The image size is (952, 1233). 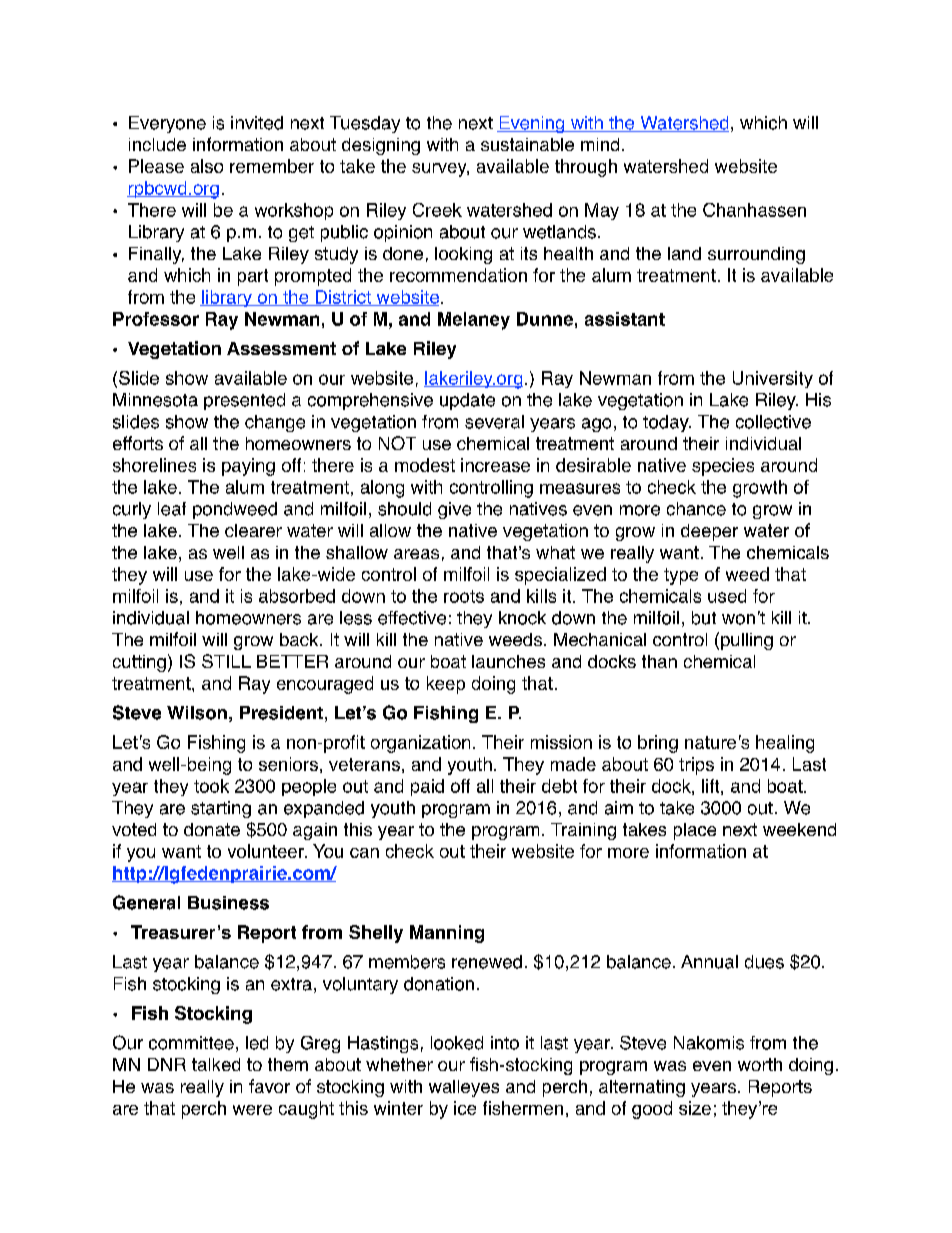 What do you see at coordinates (600, 144) in the screenshot?
I see `mind` at bounding box center [600, 144].
